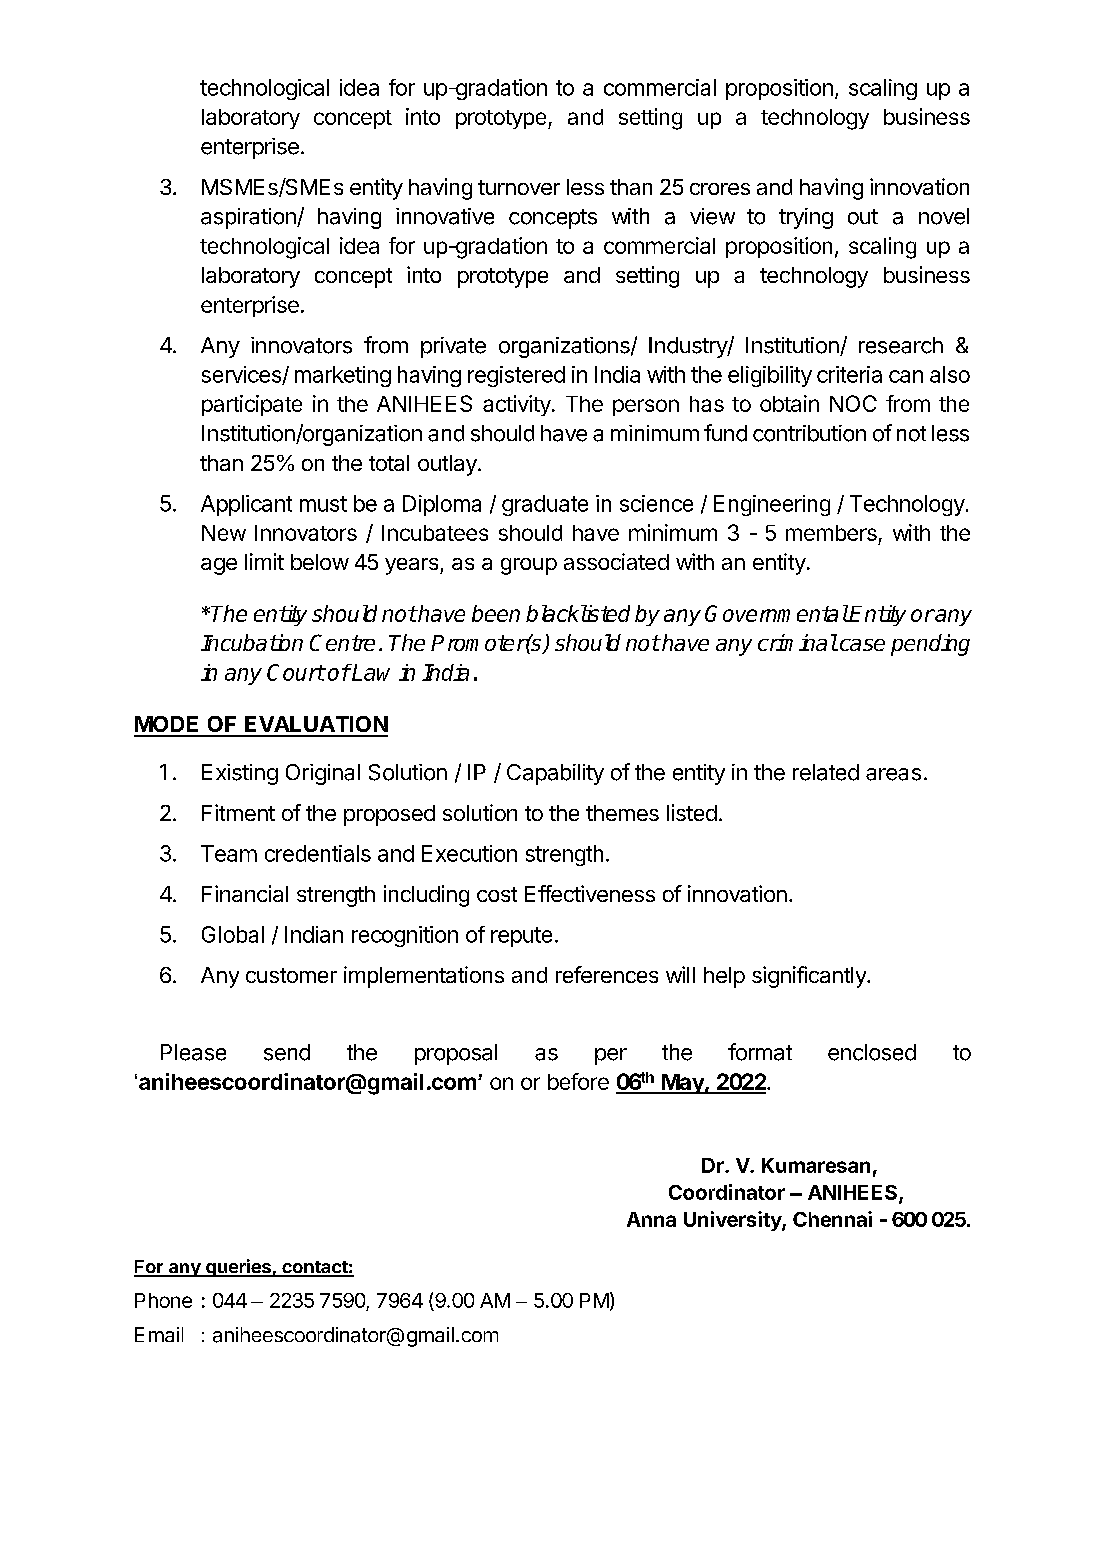 Image resolution: width=1104 pixels, height=1561 pixels. What do you see at coordinates (832, 1219) in the page?
I see `Chennai` at bounding box center [832, 1219].
